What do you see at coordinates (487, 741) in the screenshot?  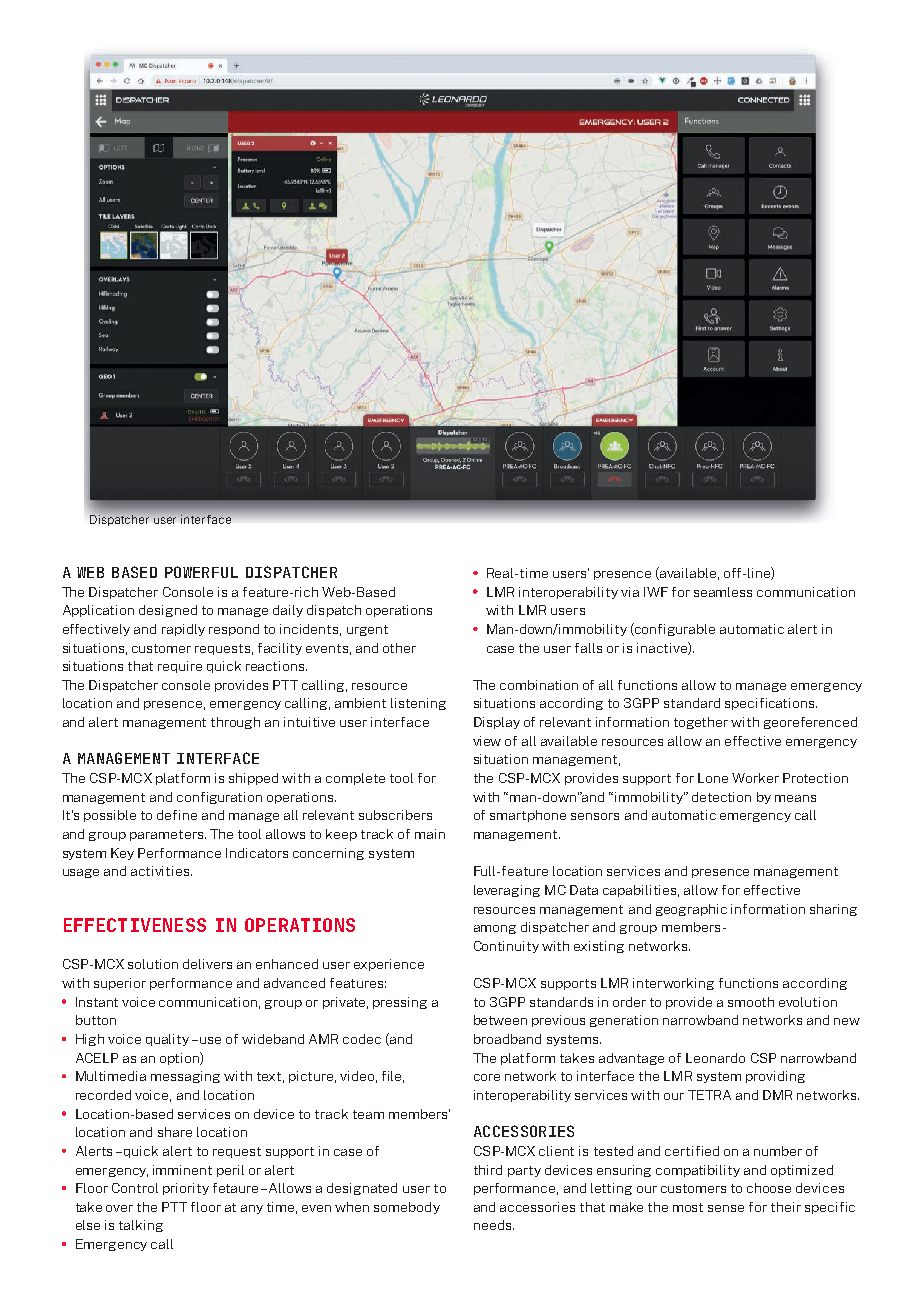 I see `view` at bounding box center [487, 741].
